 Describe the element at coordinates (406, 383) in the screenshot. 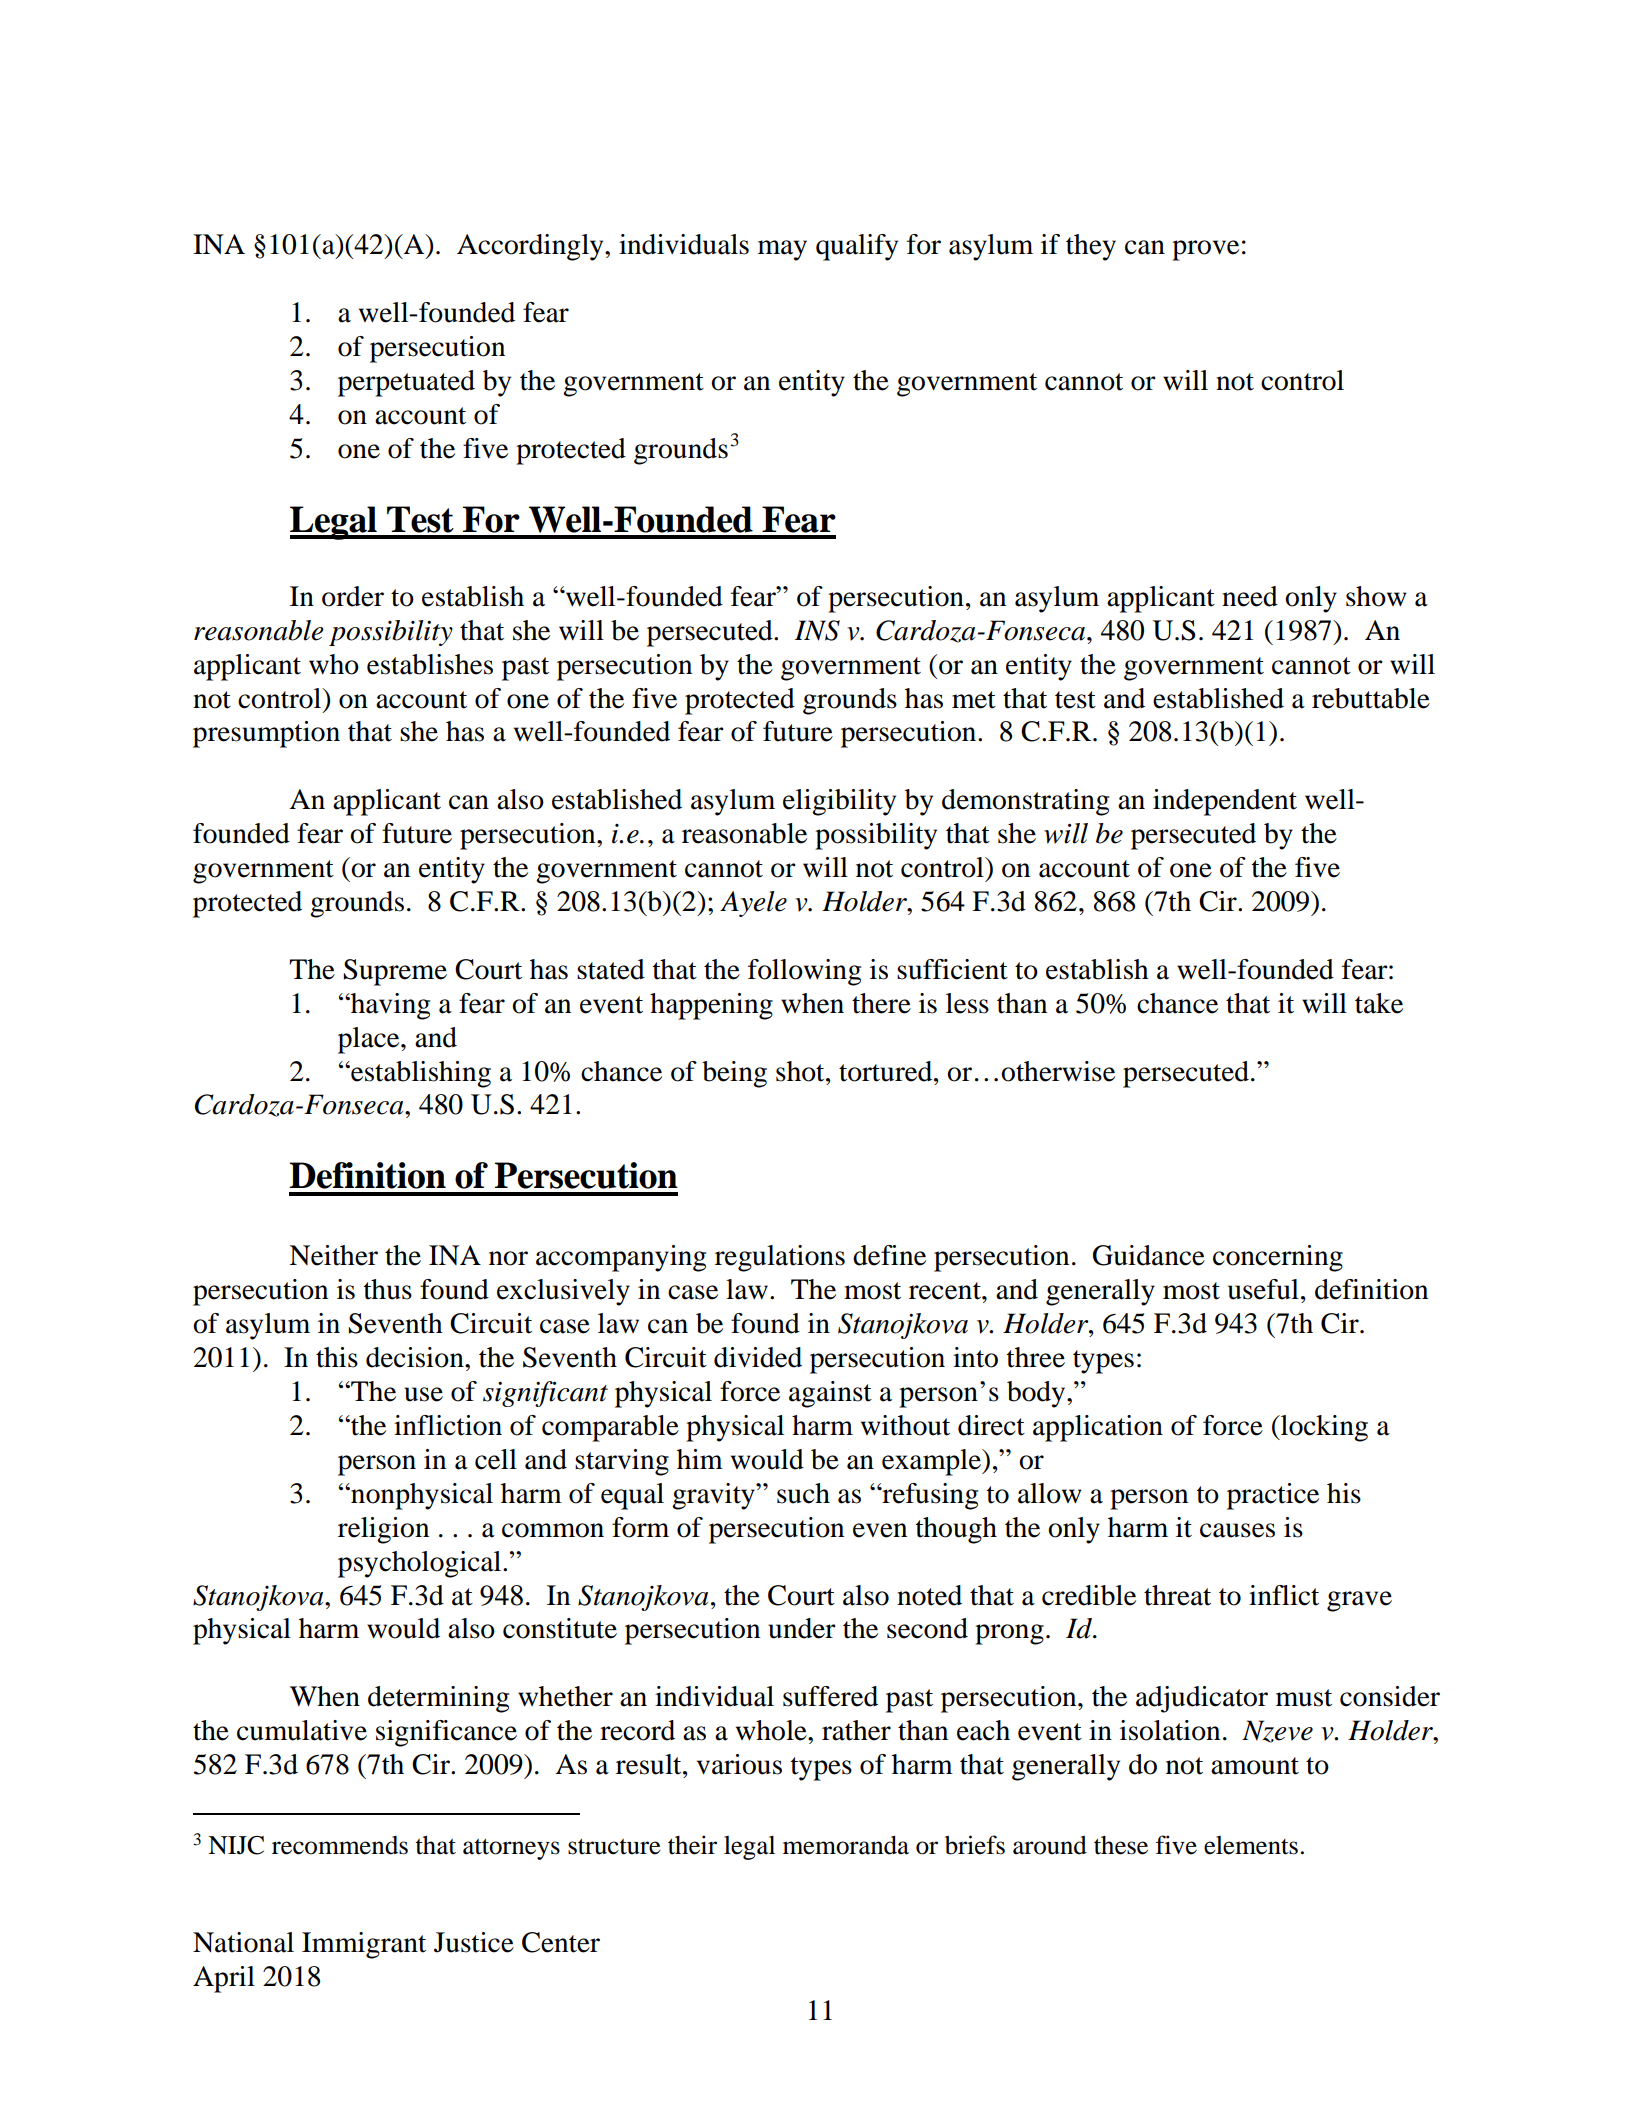

I see `perpetuated` at that location.
